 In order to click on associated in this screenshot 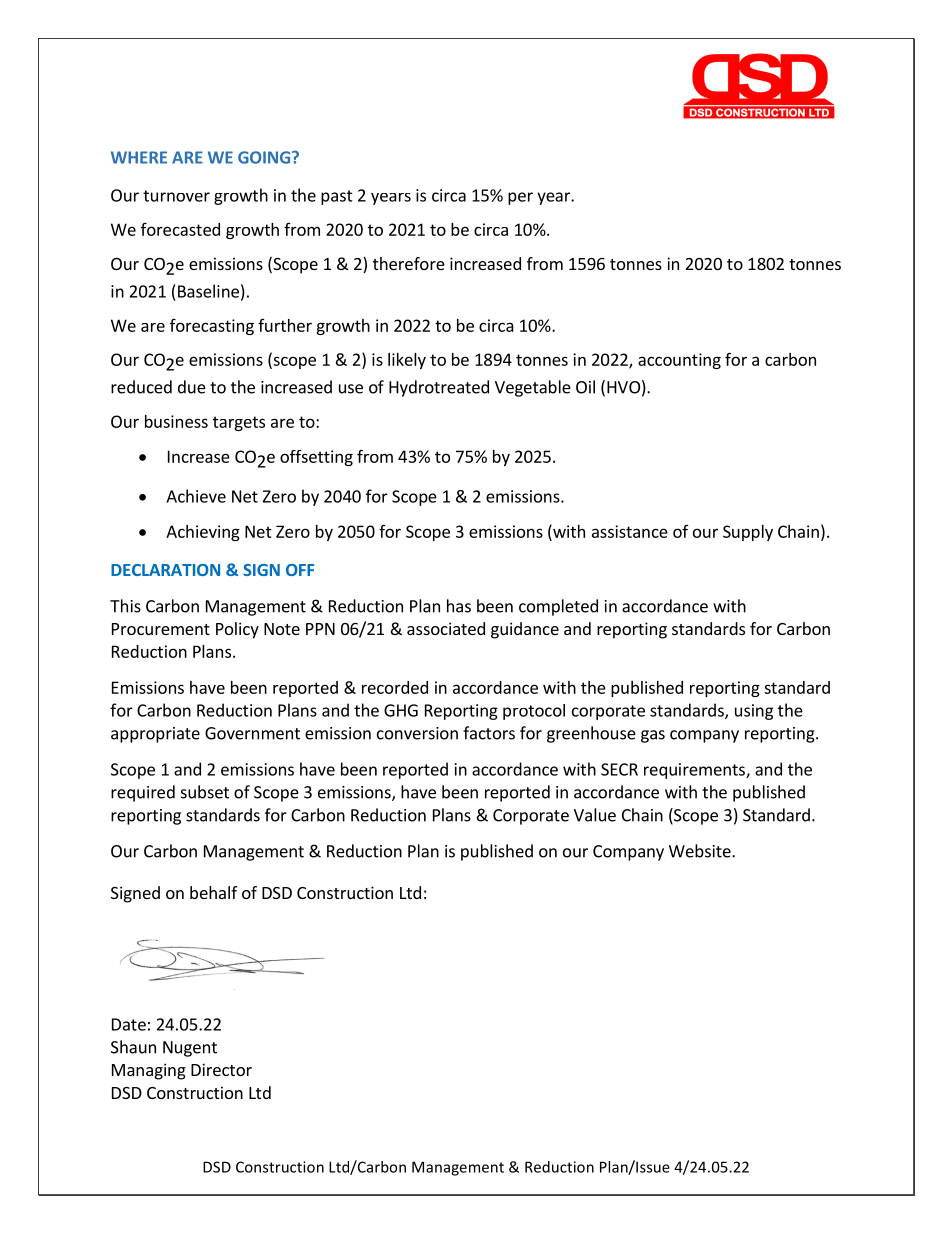, I will do `click(446, 628)`.
